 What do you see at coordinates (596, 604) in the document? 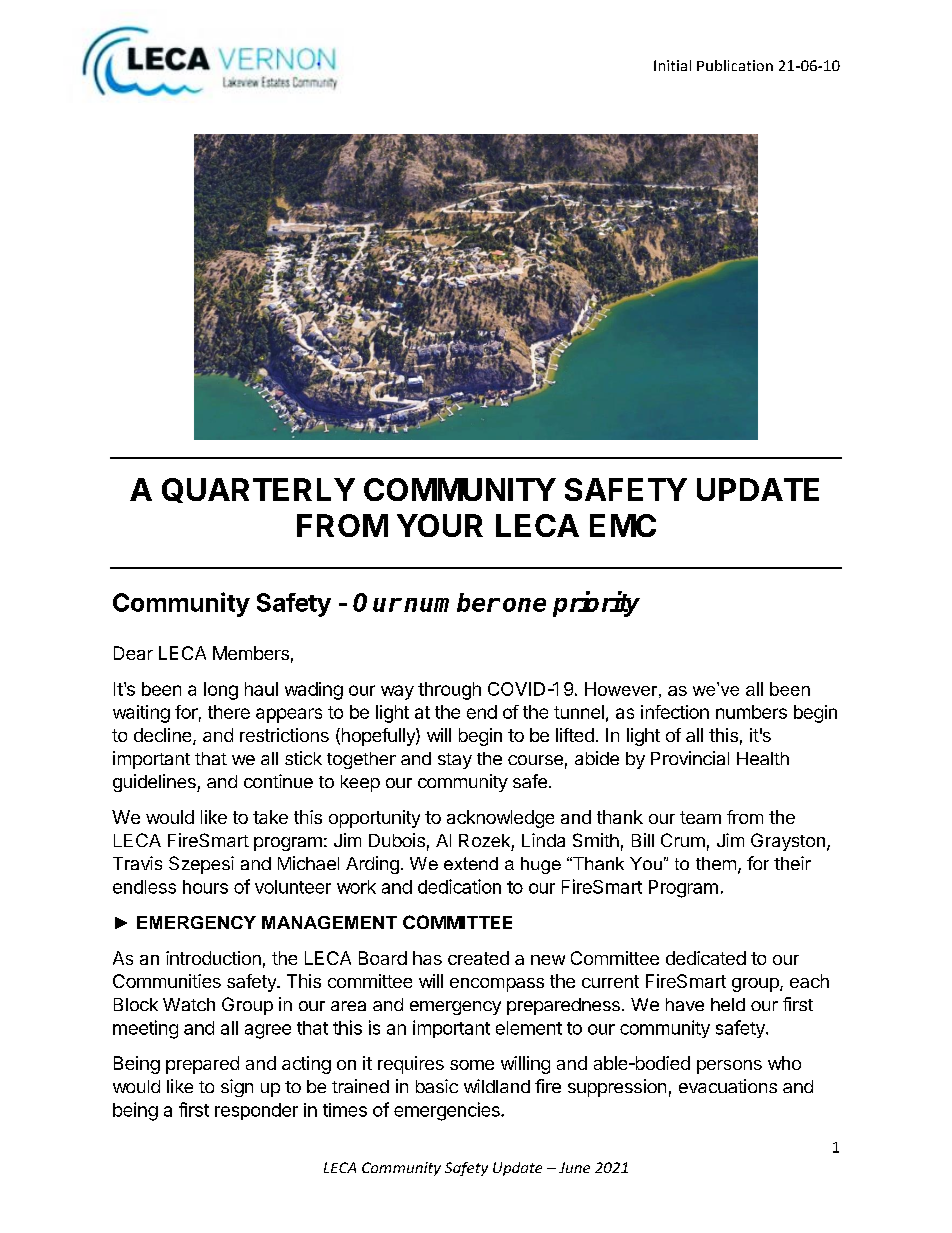
I see `priority` at bounding box center [596, 604].
